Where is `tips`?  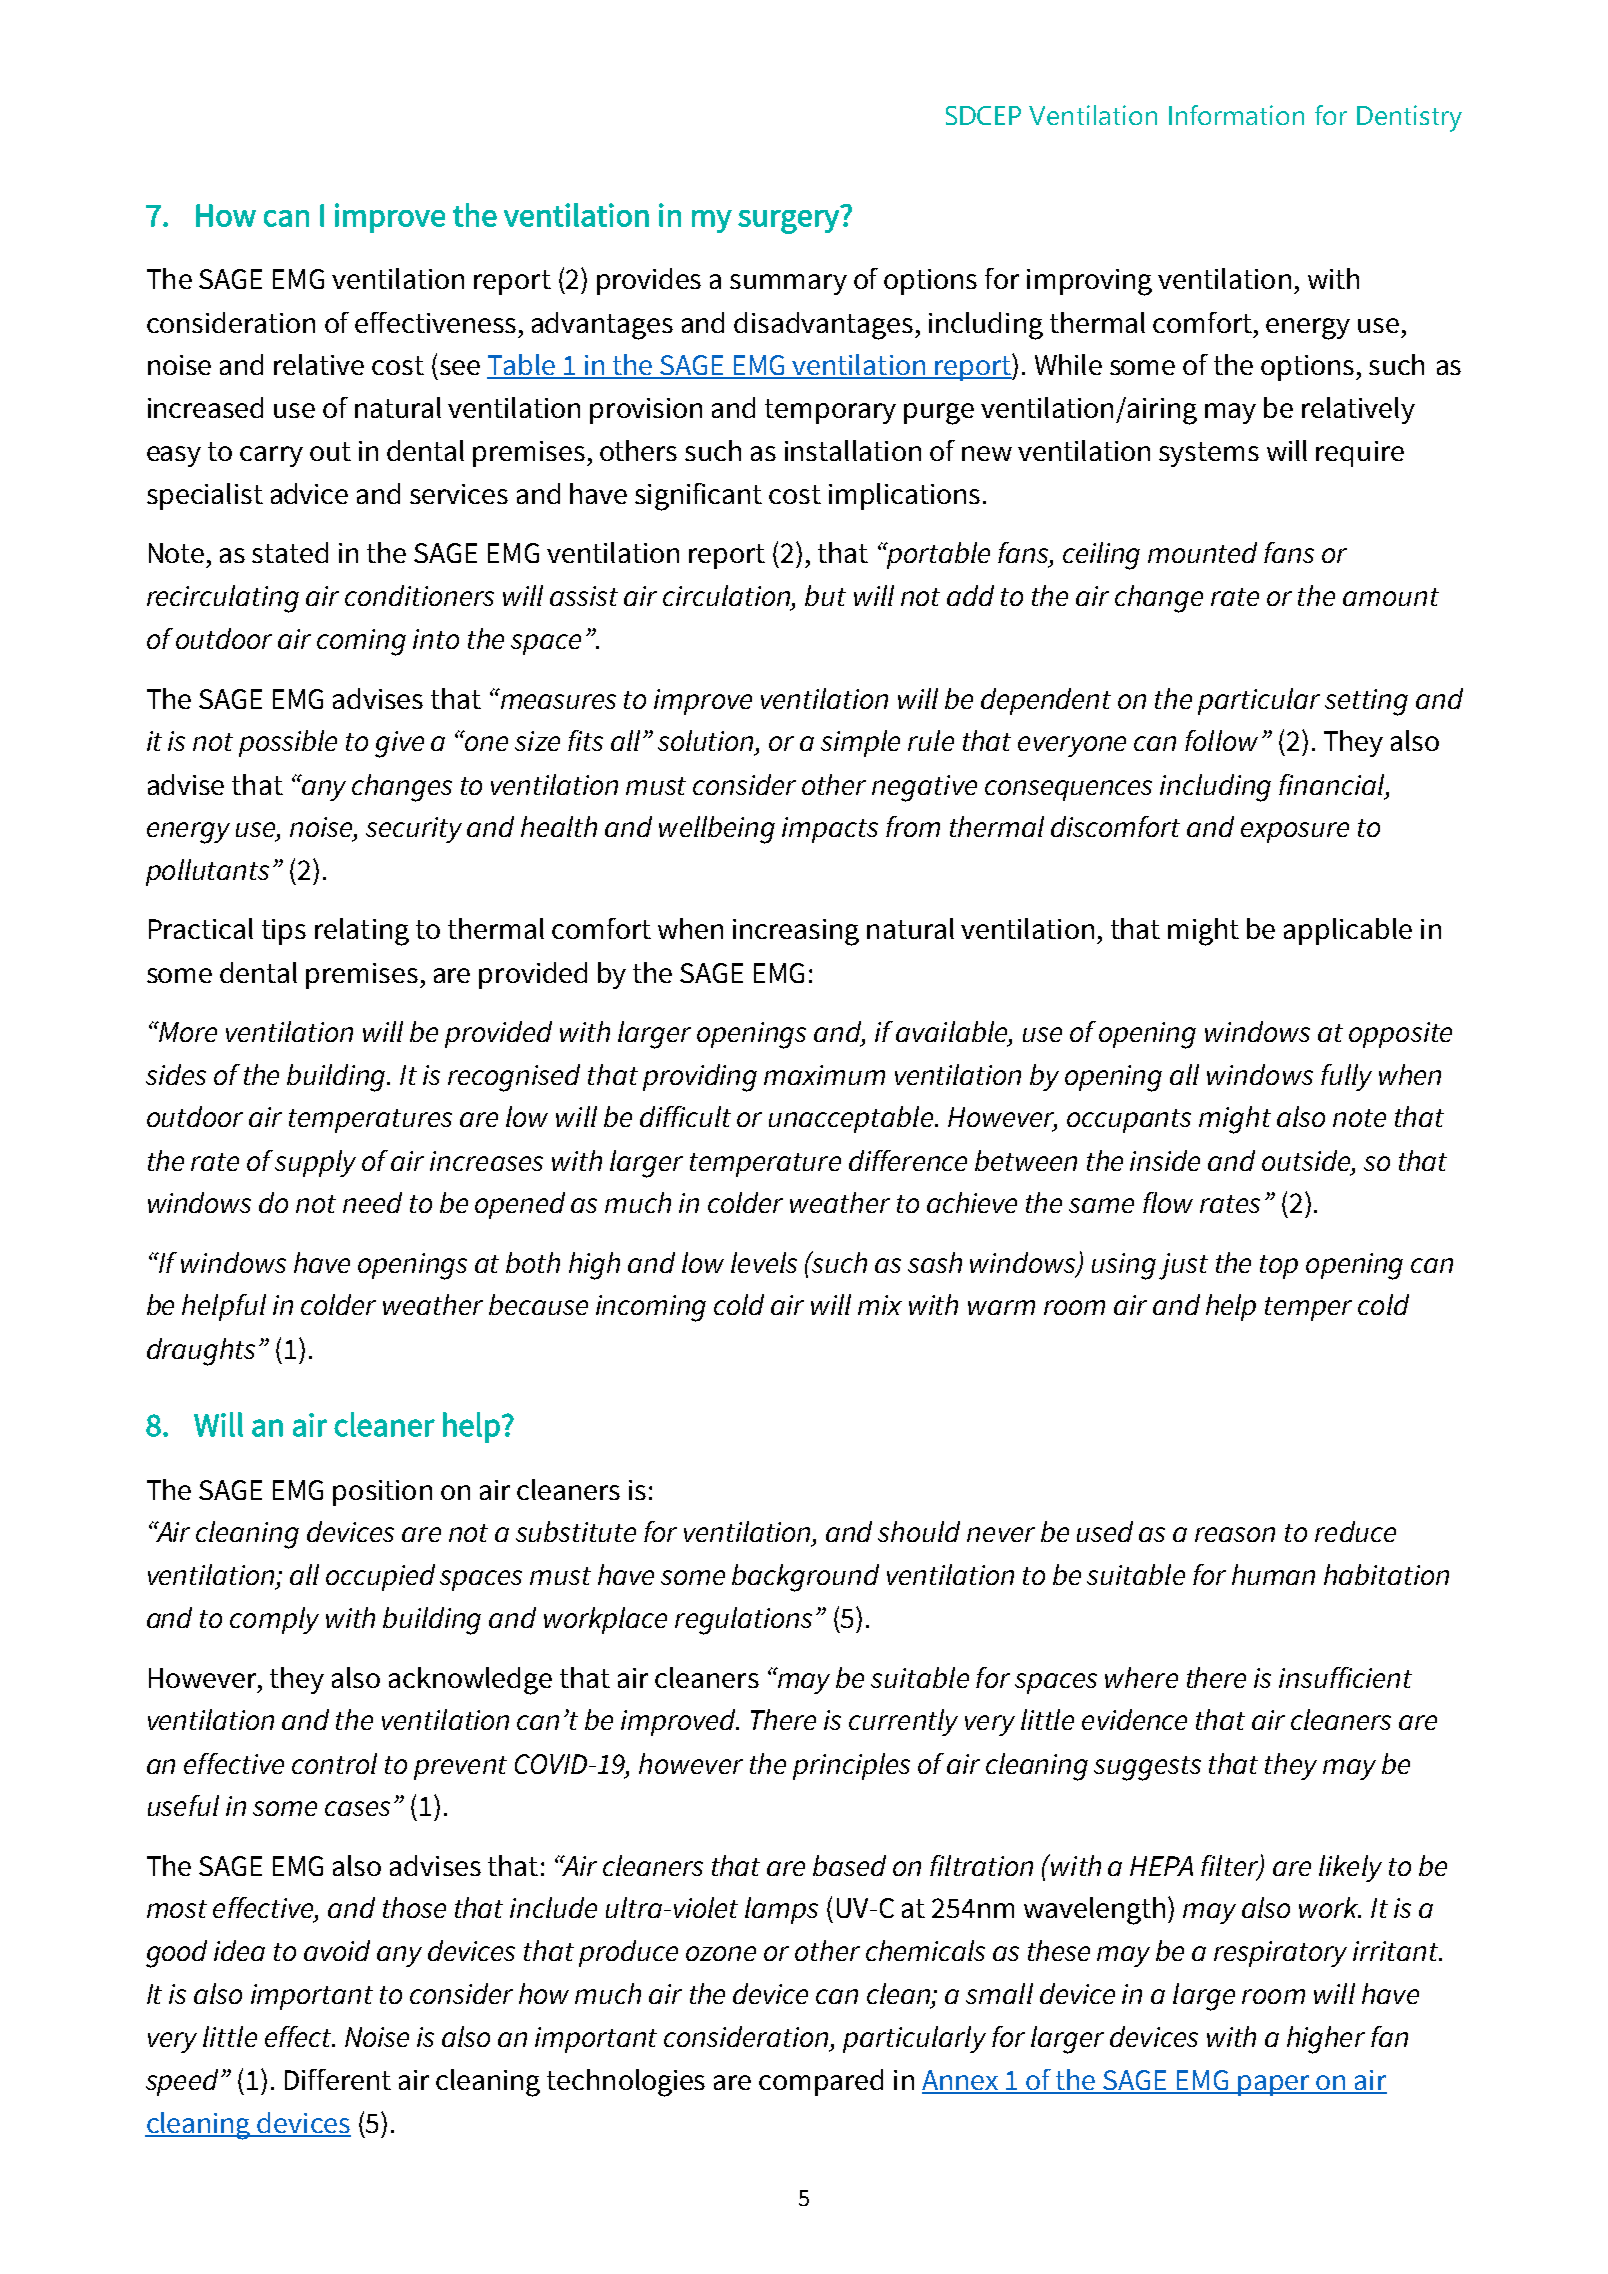
tips is located at coordinates (284, 932).
